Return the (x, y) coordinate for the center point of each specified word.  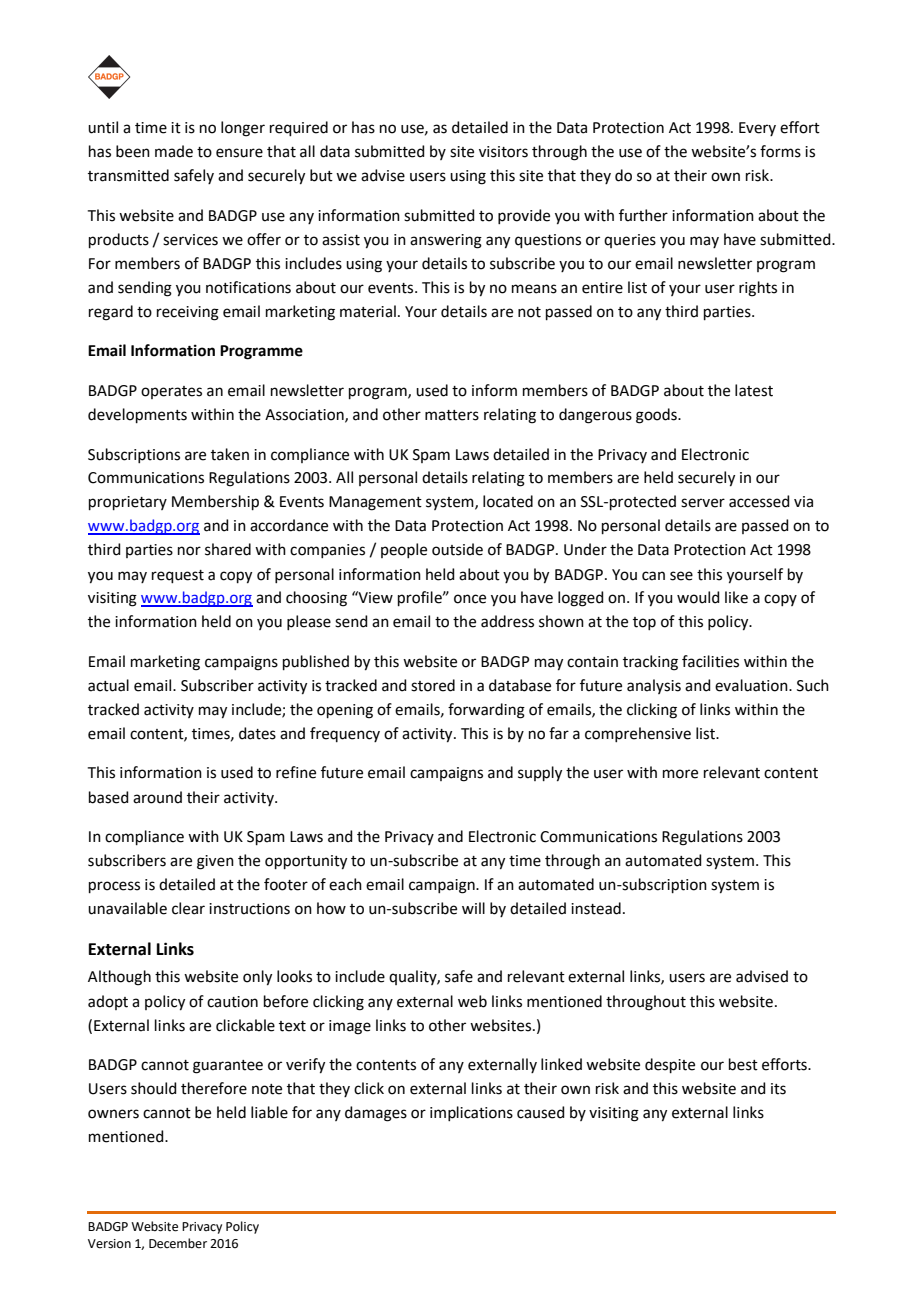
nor (189, 551)
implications (471, 1113)
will (473, 908)
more (680, 774)
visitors (503, 152)
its (778, 1089)
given (215, 862)
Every (757, 129)
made (174, 151)
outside (457, 549)
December (178, 1243)
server (703, 503)
